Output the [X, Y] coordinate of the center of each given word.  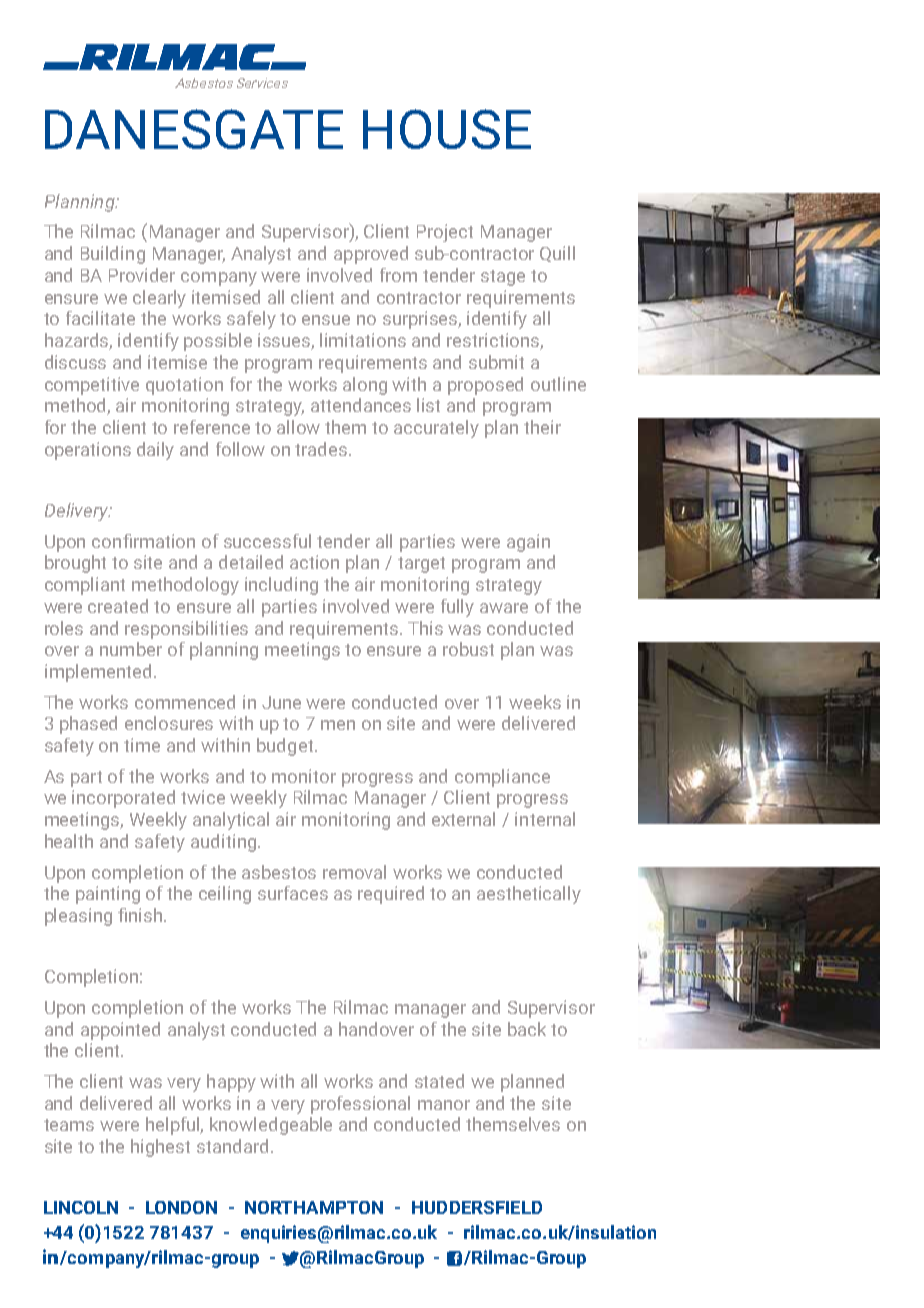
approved [371, 255]
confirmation [143, 541]
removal [354, 872]
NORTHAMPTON [314, 1207]
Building [113, 255]
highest [160, 1148]
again [528, 543]
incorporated [123, 799]
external [463, 819]
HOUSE [447, 129]
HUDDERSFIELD [477, 1207]
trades [322, 449]
